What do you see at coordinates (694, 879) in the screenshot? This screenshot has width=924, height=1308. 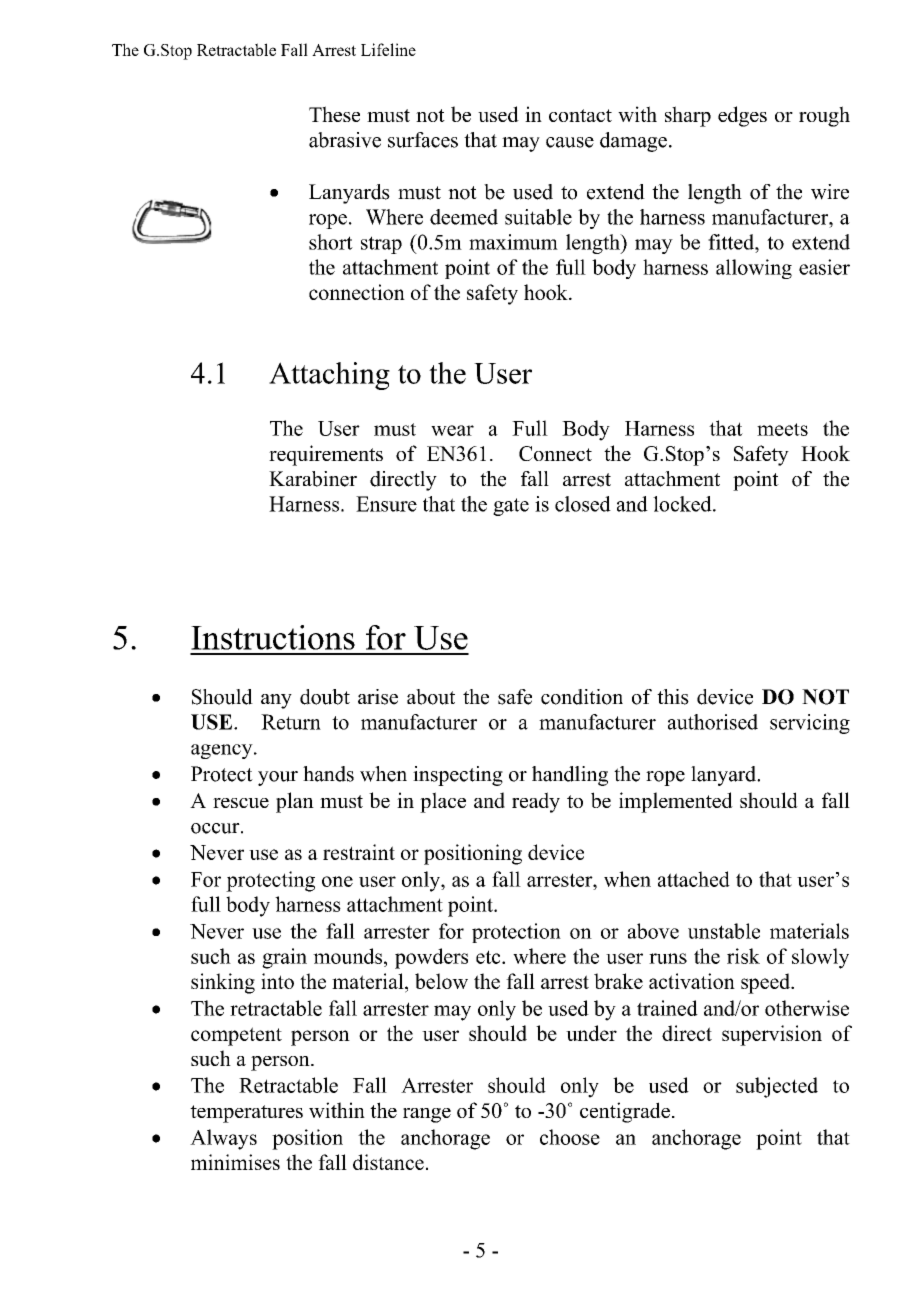 I see `attached` at bounding box center [694, 879].
